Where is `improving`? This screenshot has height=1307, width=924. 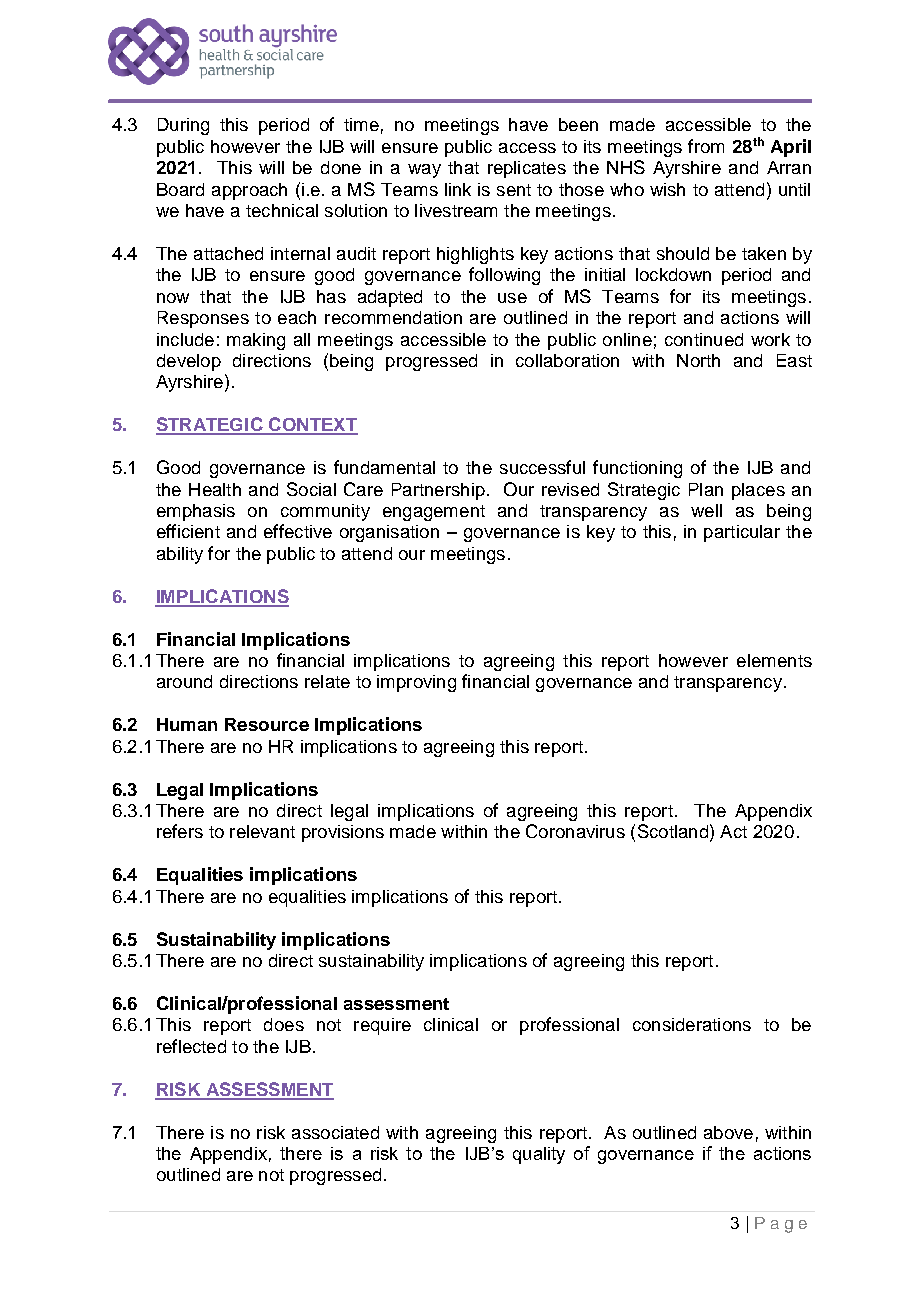
improving is located at coordinates (416, 683).
